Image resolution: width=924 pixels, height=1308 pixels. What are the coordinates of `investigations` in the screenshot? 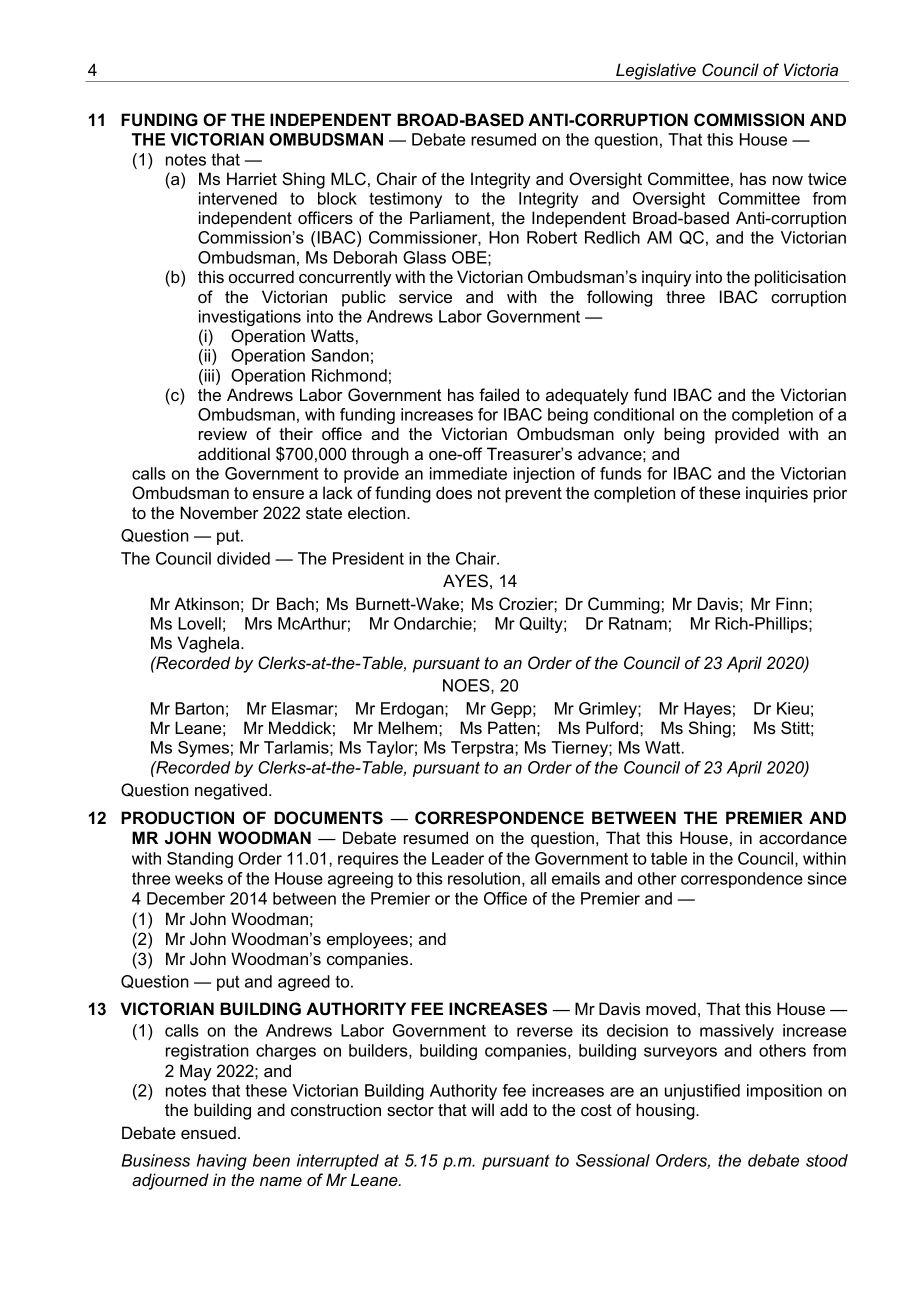 It's located at (250, 318).
